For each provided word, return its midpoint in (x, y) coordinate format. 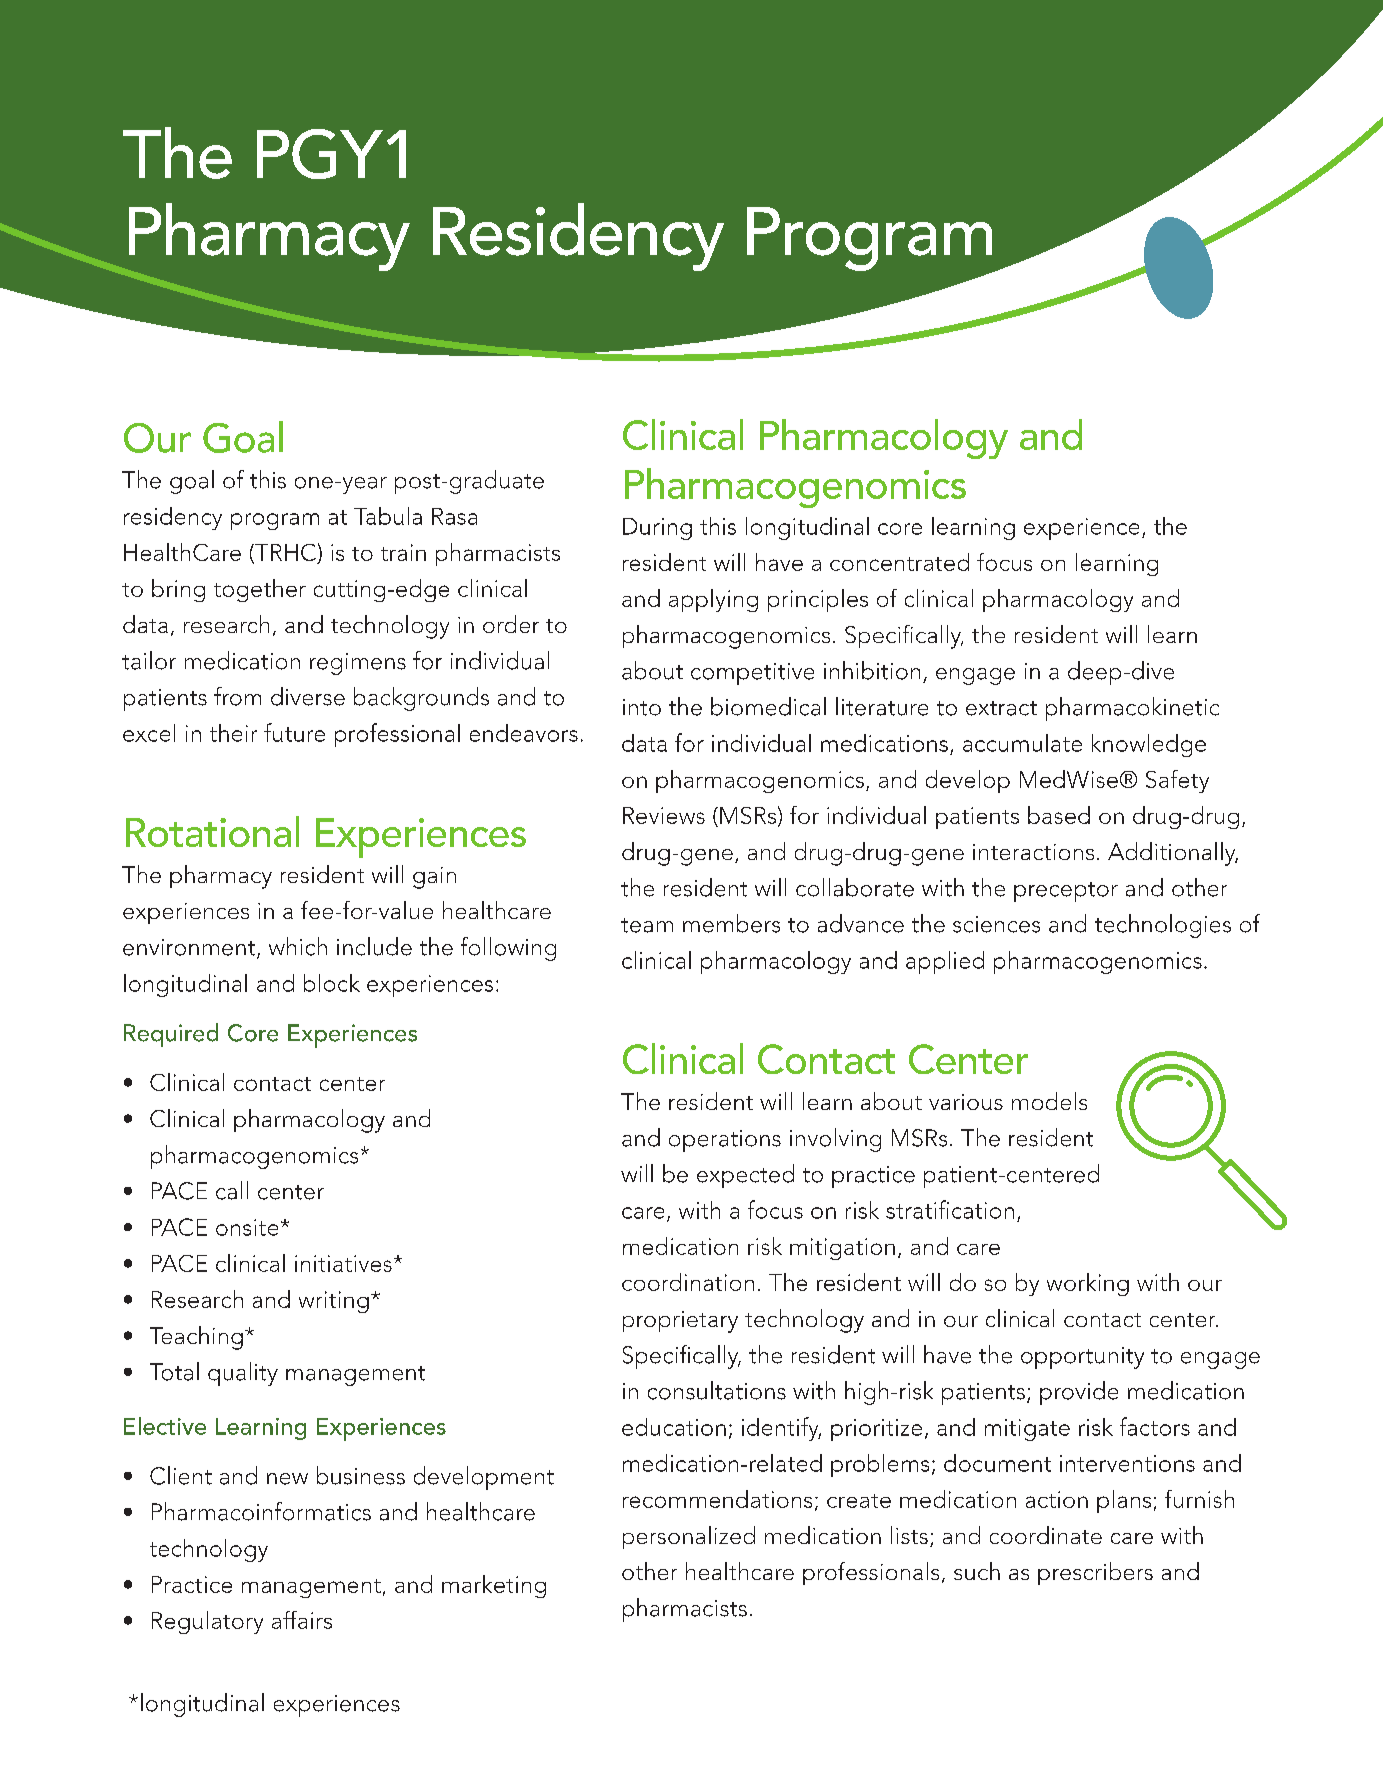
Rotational (212, 831)
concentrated (899, 562)
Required (171, 1035)
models (1049, 1101)
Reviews (664, 815)
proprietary (680, 1322)
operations (725, 1141)
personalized (689, 1537)
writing (334, 1302)
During (657, 529)
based (1059, 815)
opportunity (1082, 1358)
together (260, 590)
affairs (302, 1620)
